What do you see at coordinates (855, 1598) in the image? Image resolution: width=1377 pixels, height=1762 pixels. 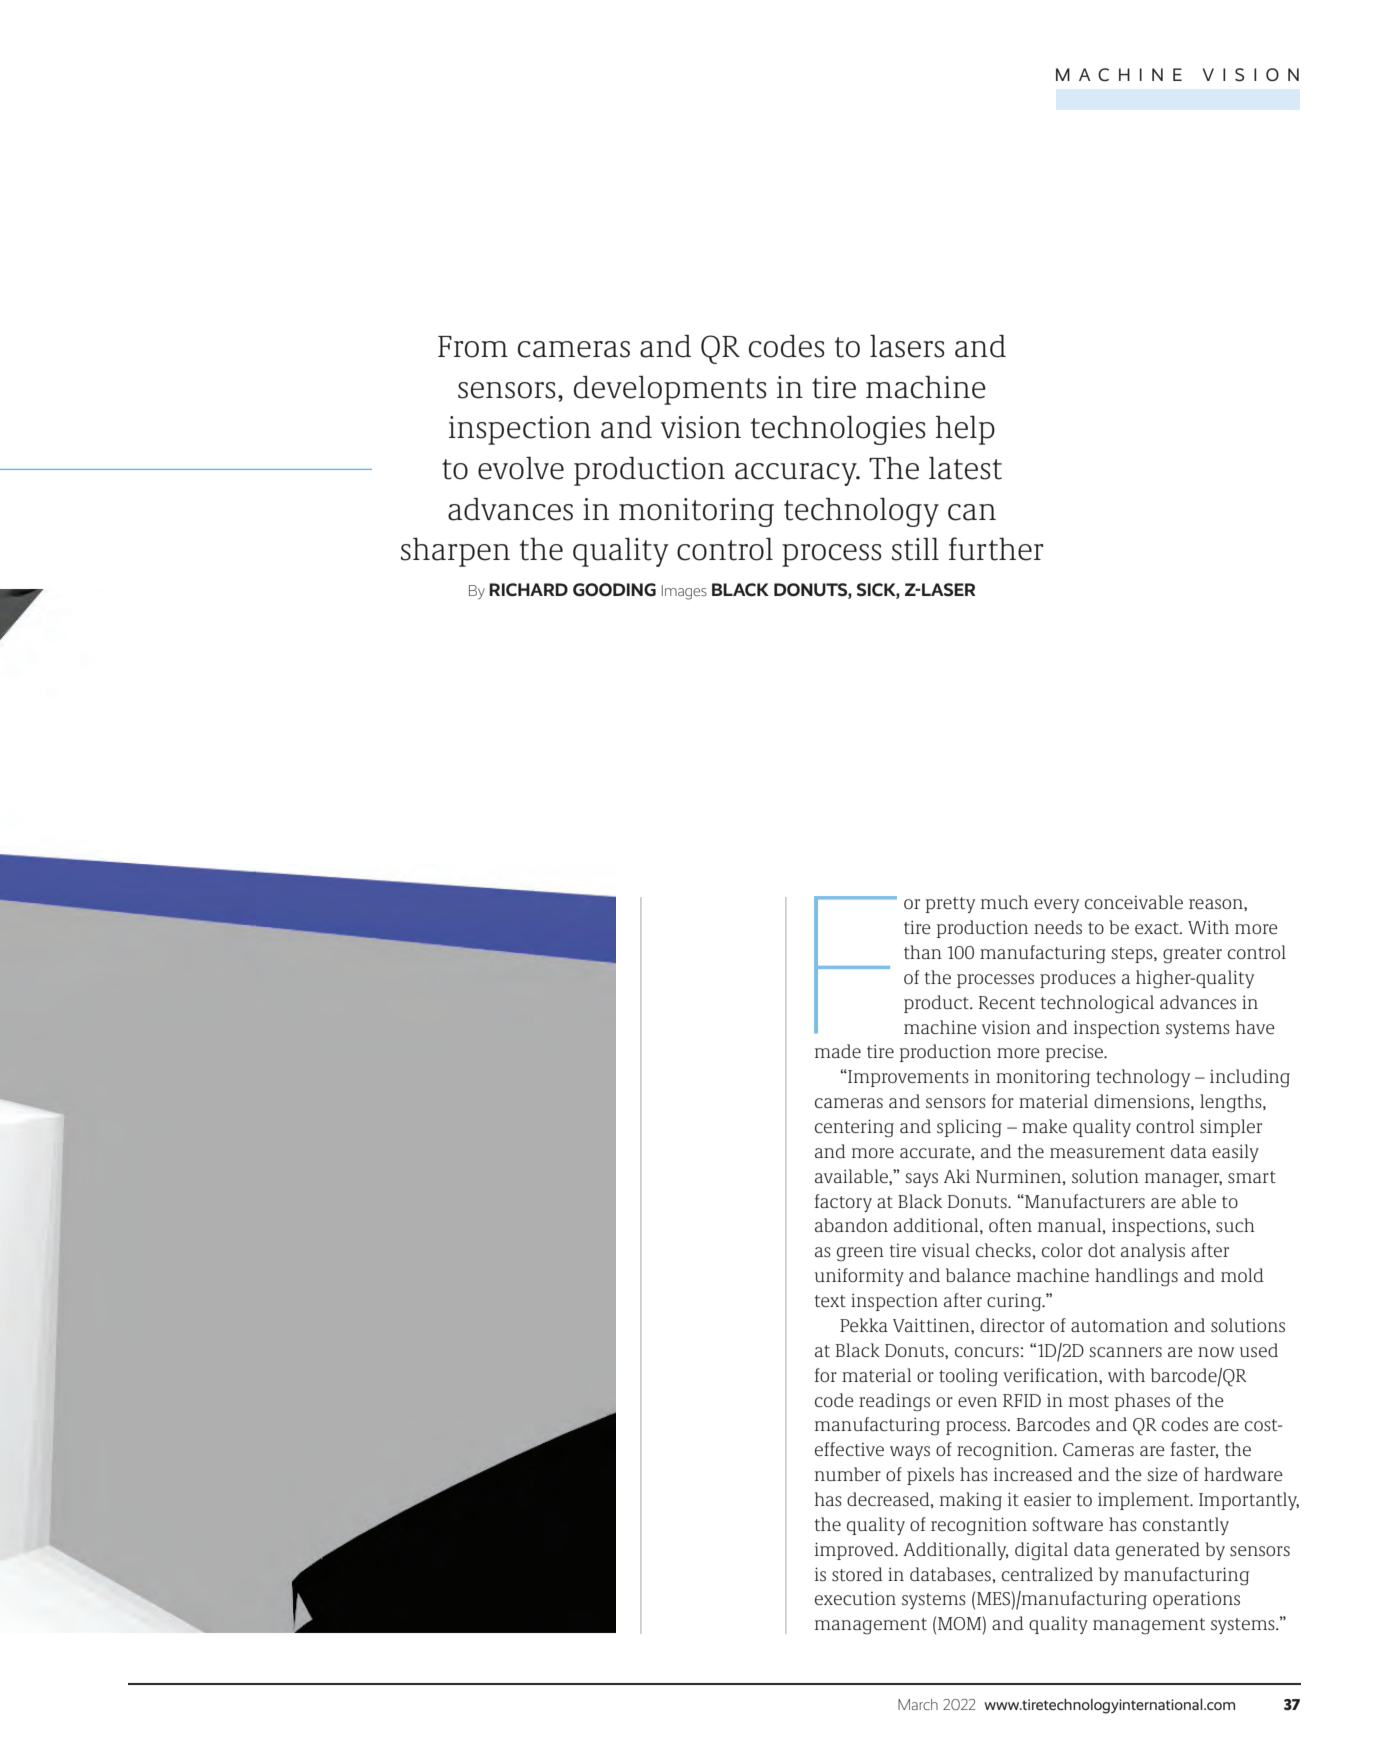 I see `execution` at bounding box center [855, 1598].
